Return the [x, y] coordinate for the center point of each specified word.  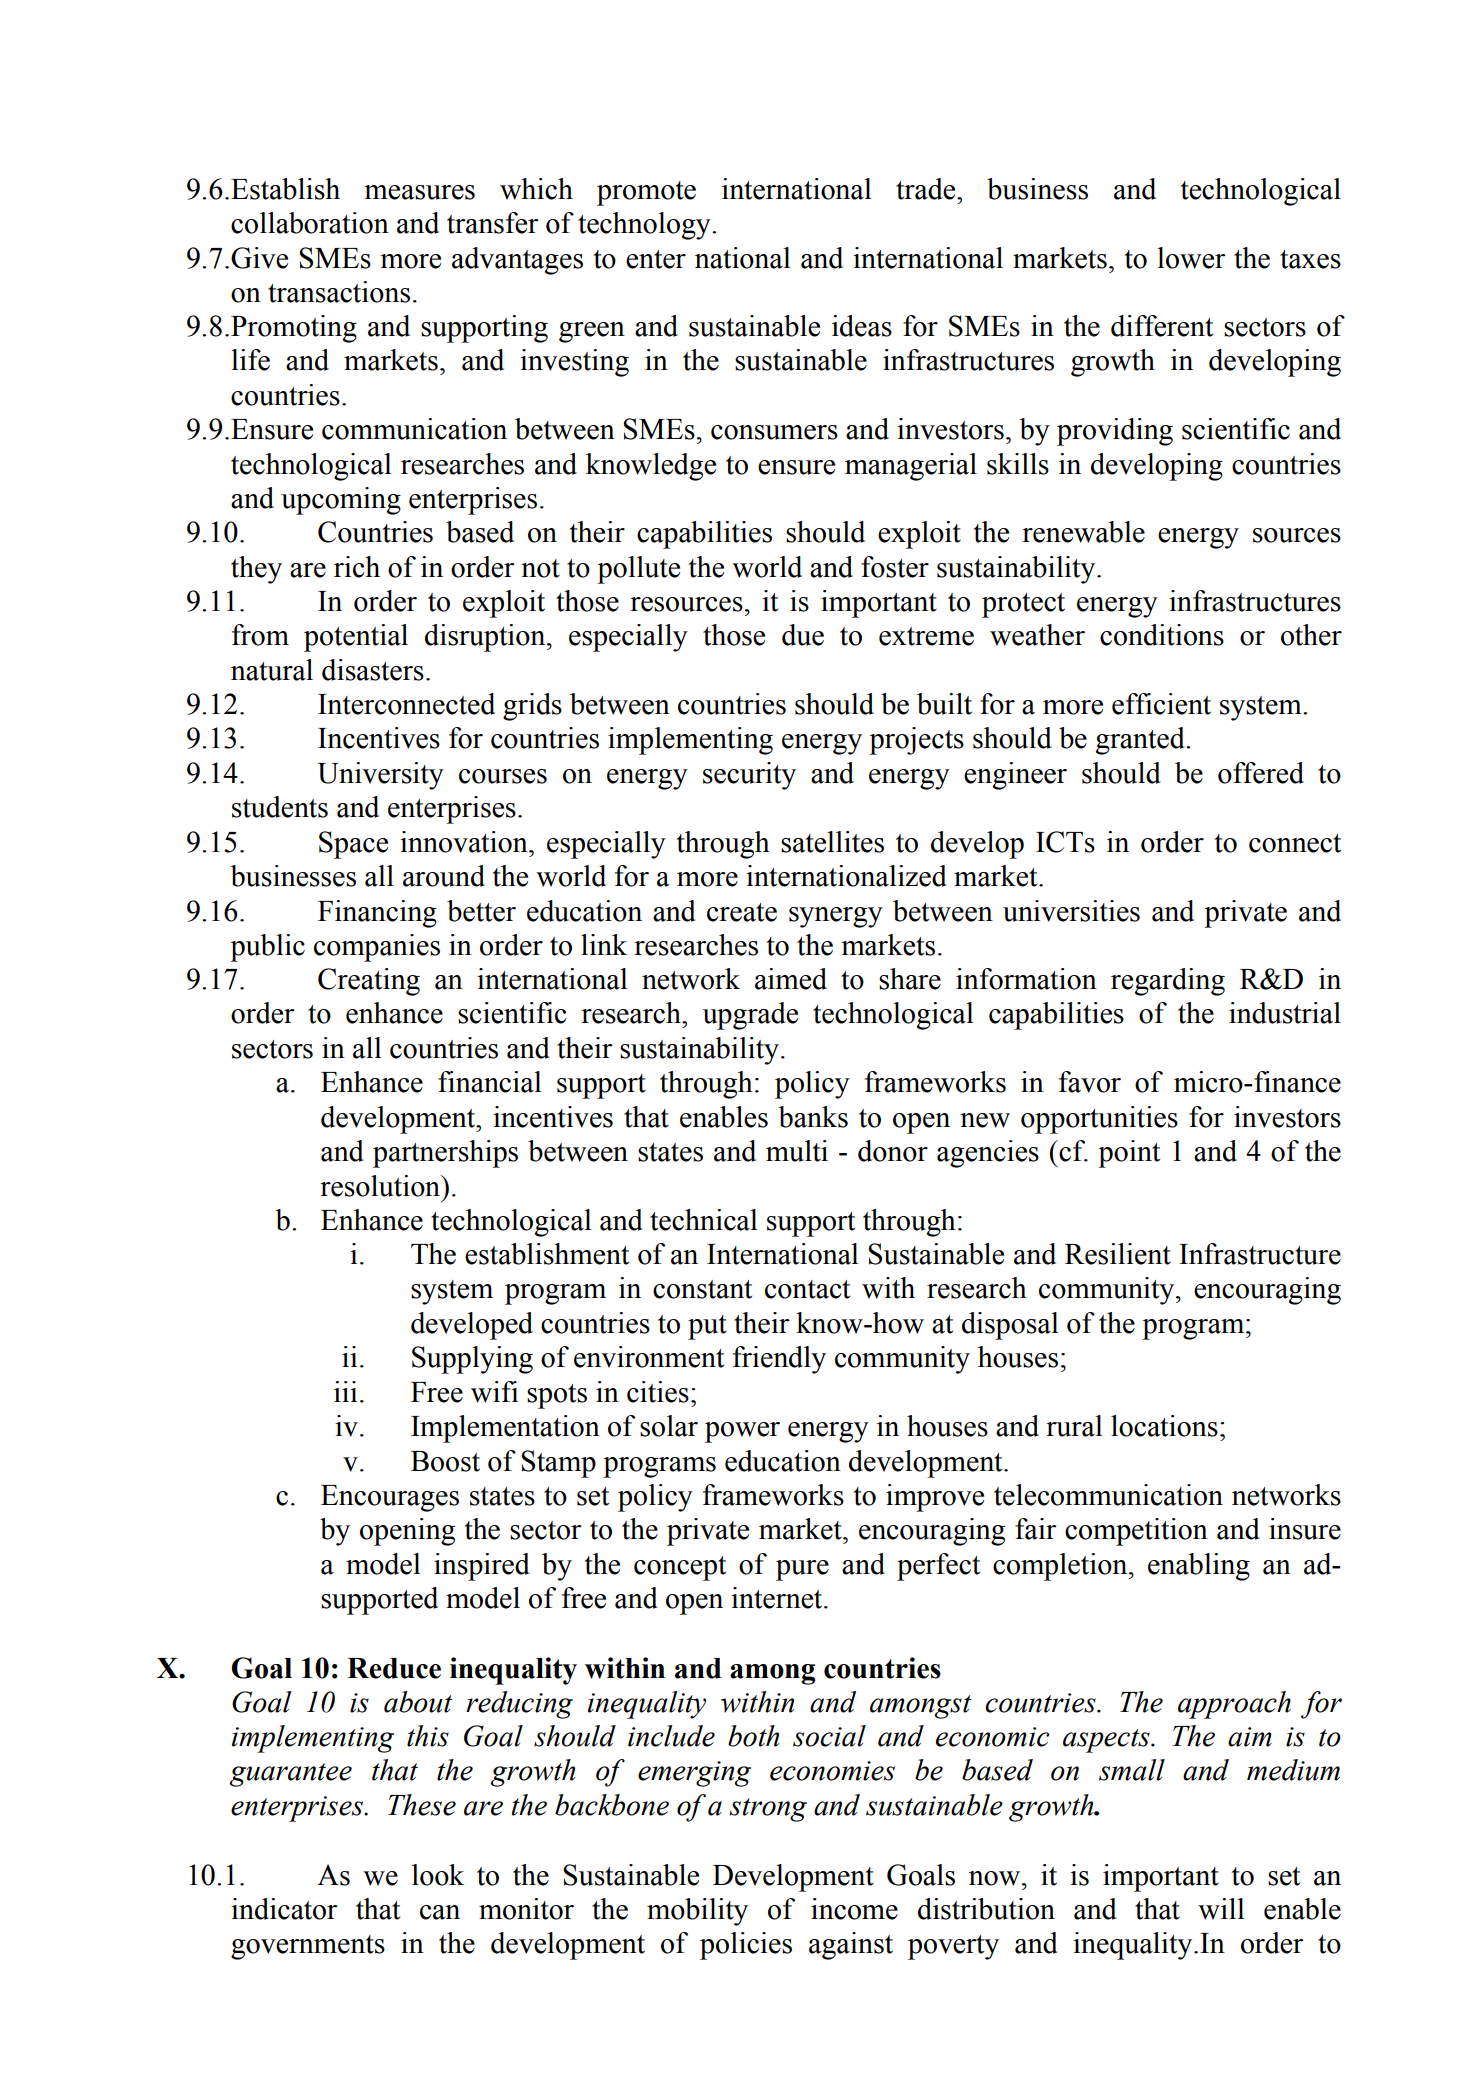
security [749, 776]
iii [345, 1391]
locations [1164, 1426]
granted [1141, 741]
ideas [862, 326]
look [438, 1875]
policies [746, 1946]
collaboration [310, 223]
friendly [779, 1360]
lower [1191, 258]
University [380, 776]
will [1221, 1909]
